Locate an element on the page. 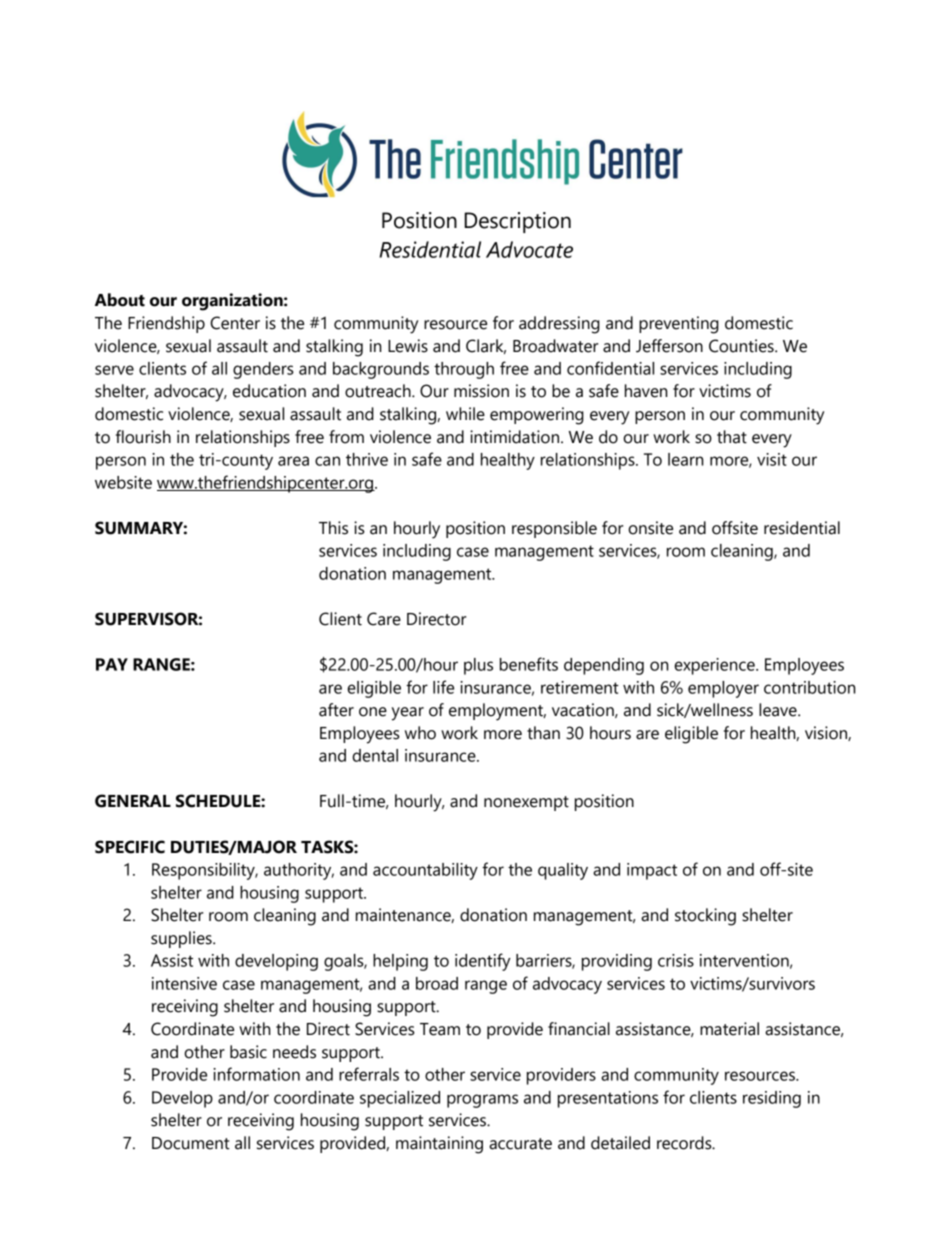 The image size is (952, 1233). Document is located at coordinates (191, 1143).
